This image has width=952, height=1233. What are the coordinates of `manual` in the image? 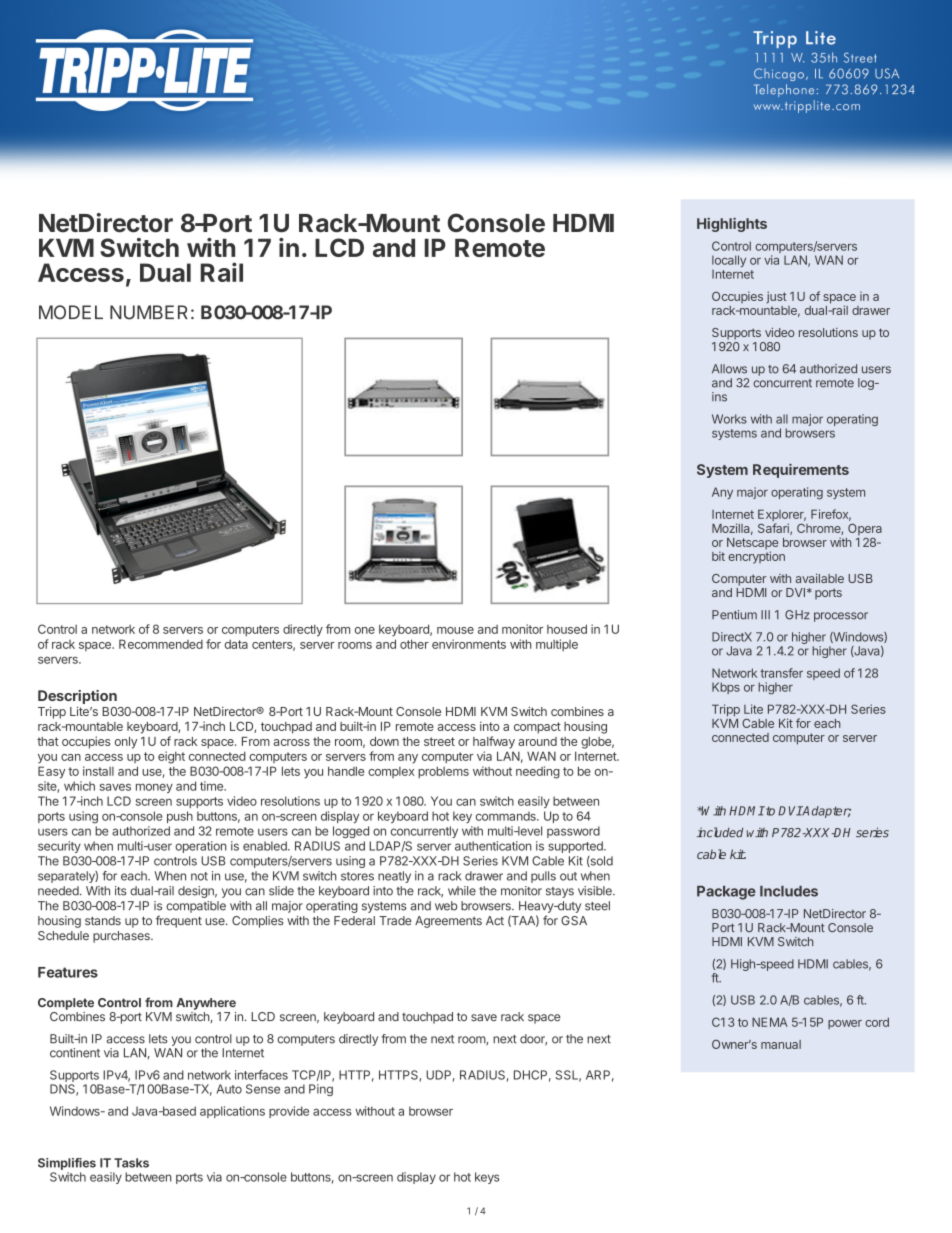 It's located at (781, 1044).
